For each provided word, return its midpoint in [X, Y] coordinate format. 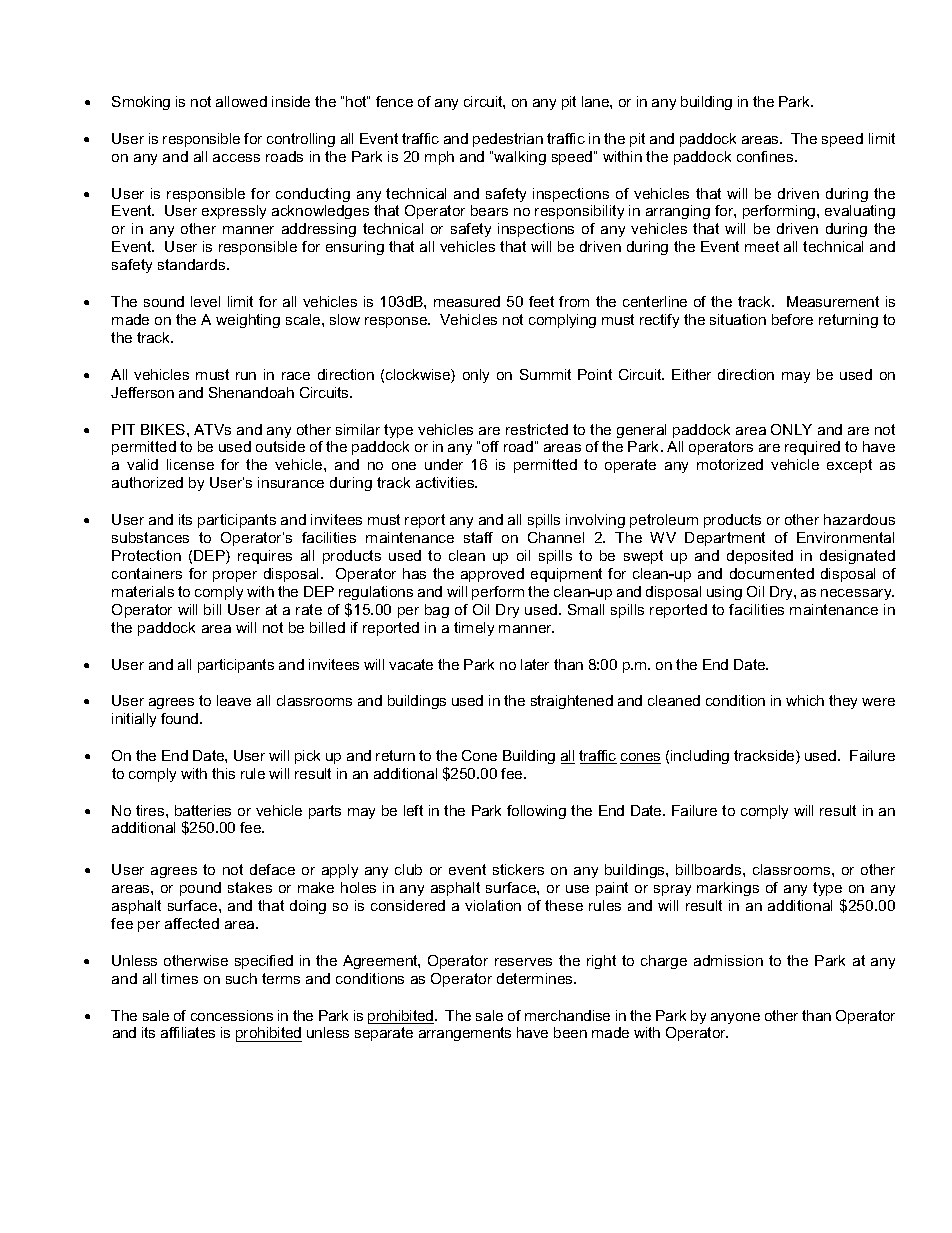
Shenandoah [251, 392]
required [812, 448]
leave [234, 700]
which [805, 700]
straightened [572, 702]
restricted [537, 429]
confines [766, 156]
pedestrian [508, 140]
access [236, 158]
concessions [232, 1015]
